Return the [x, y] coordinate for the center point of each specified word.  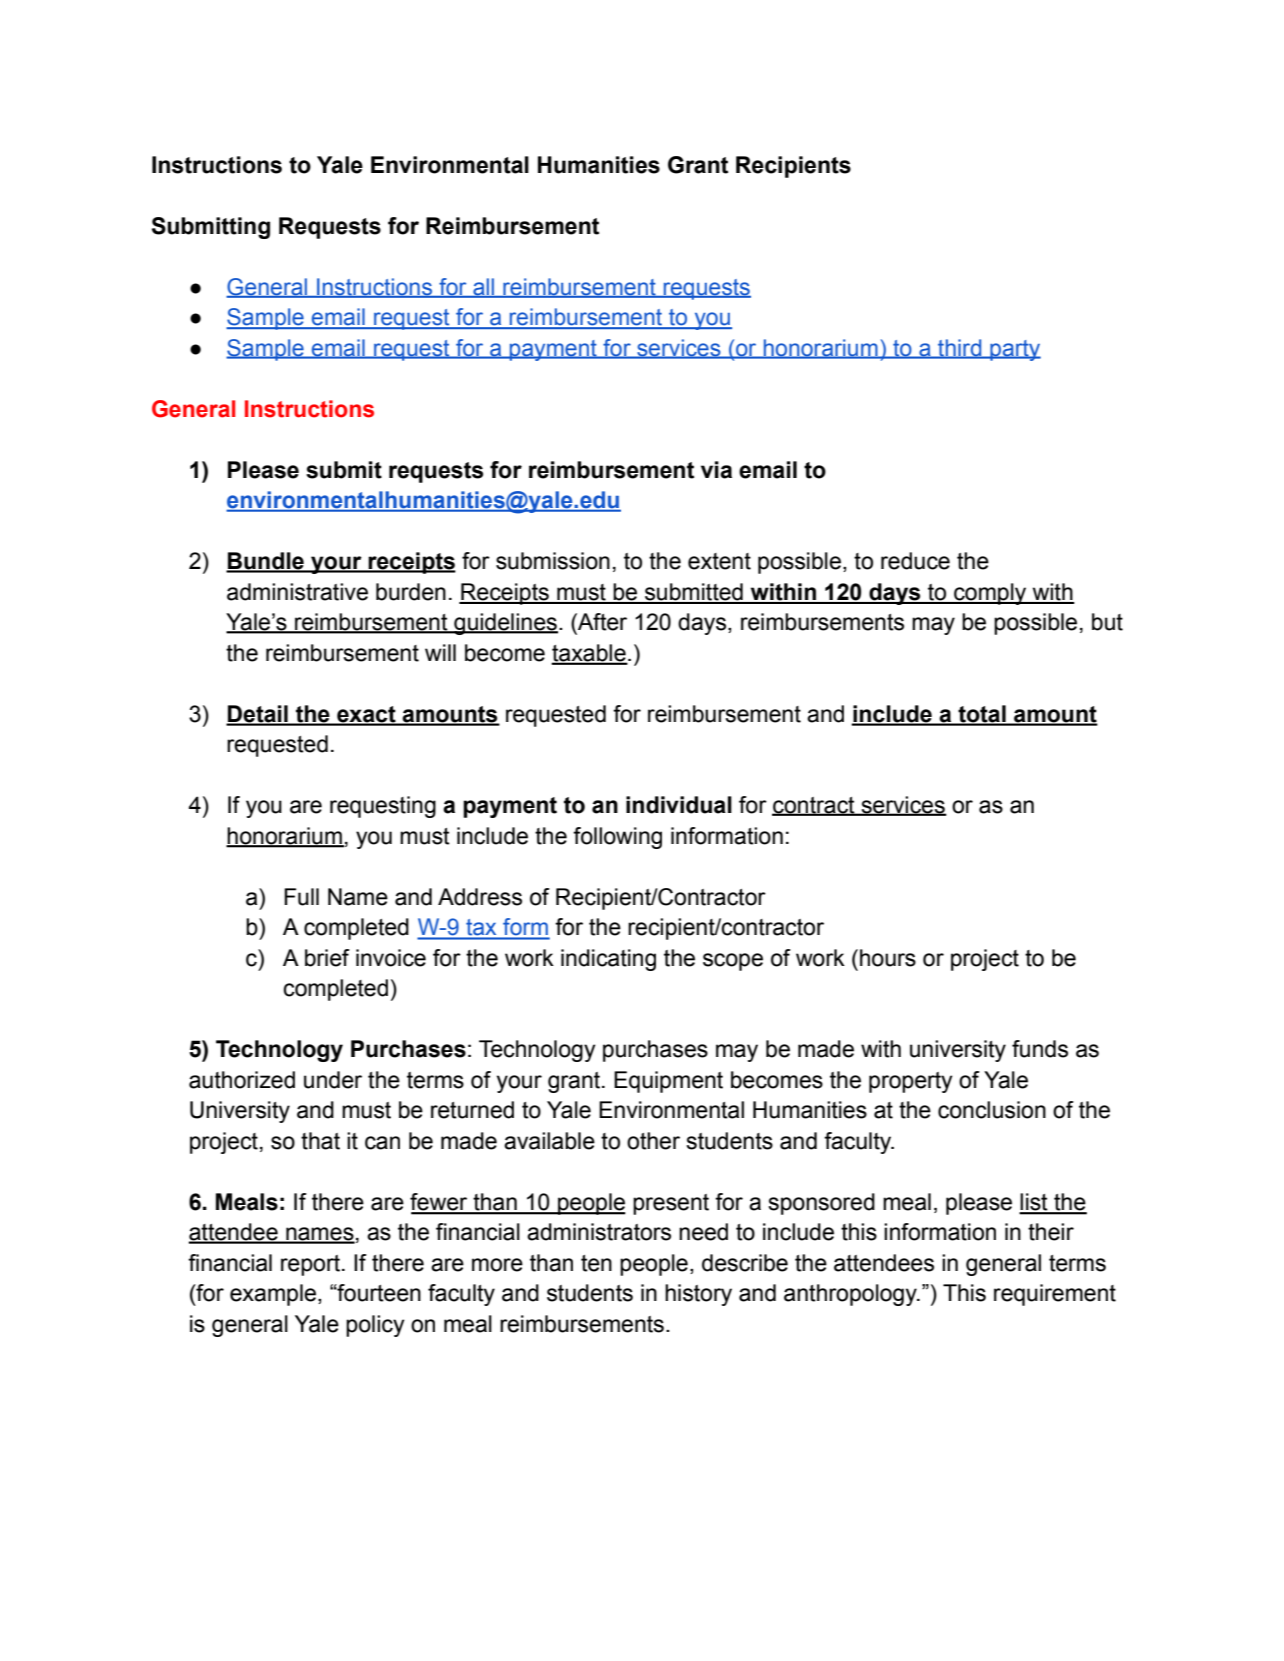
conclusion [992, 1110]
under [333, 1080]
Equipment [668, 1082]
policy [375, 1326]
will [440, 652]
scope [733, 962]
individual [679, 805]
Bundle [266, 562]
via [716, 470]
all [484, 287]
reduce [915, 561]
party [1014, 350]
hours [888, 958]
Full [301, 897]
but [1107, 622]
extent [719, 561]
